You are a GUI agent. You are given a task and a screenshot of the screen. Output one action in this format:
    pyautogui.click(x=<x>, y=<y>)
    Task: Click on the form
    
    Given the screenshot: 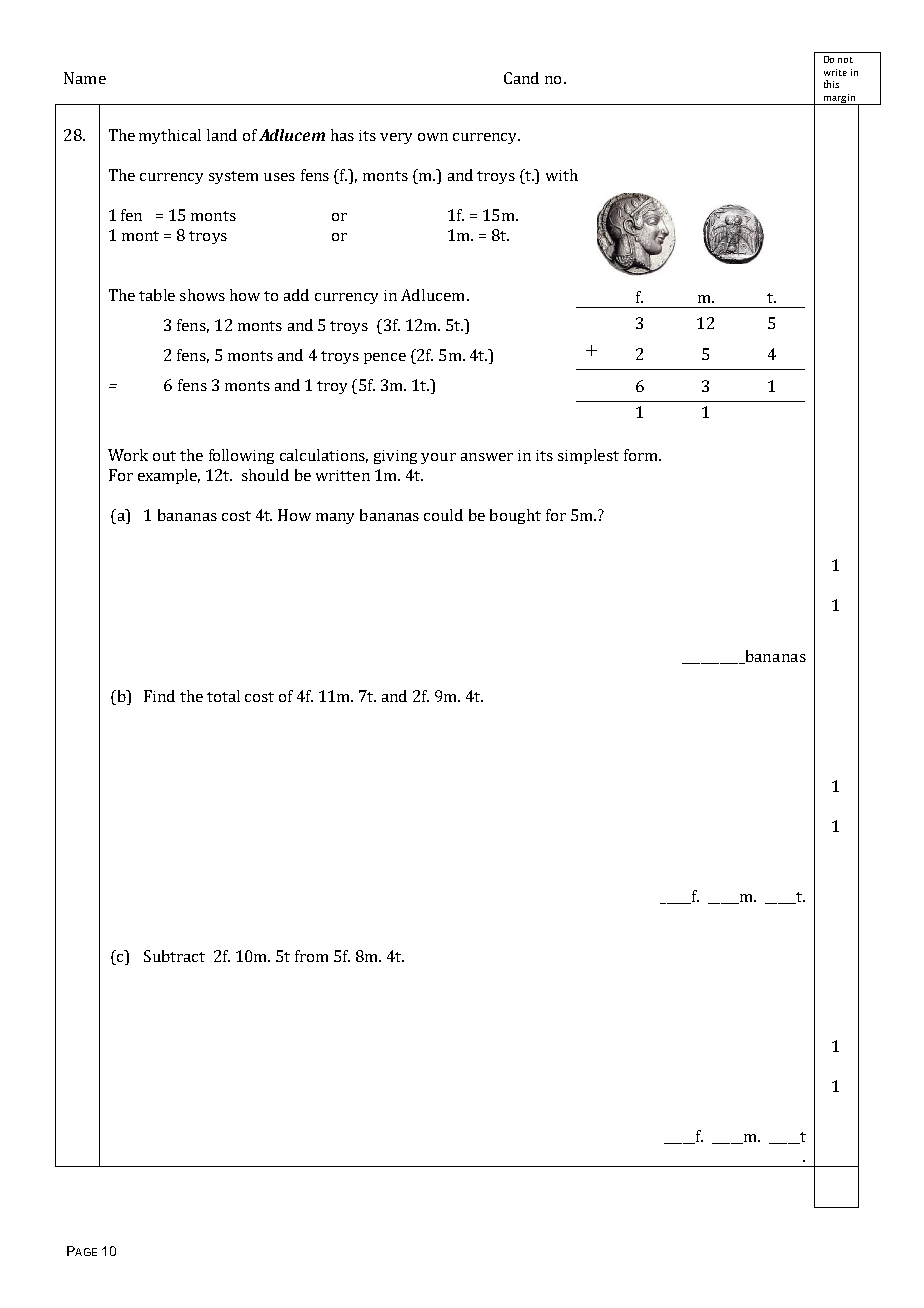 What is the action you would take?
    pyautogui.click(x=642, y=455)
